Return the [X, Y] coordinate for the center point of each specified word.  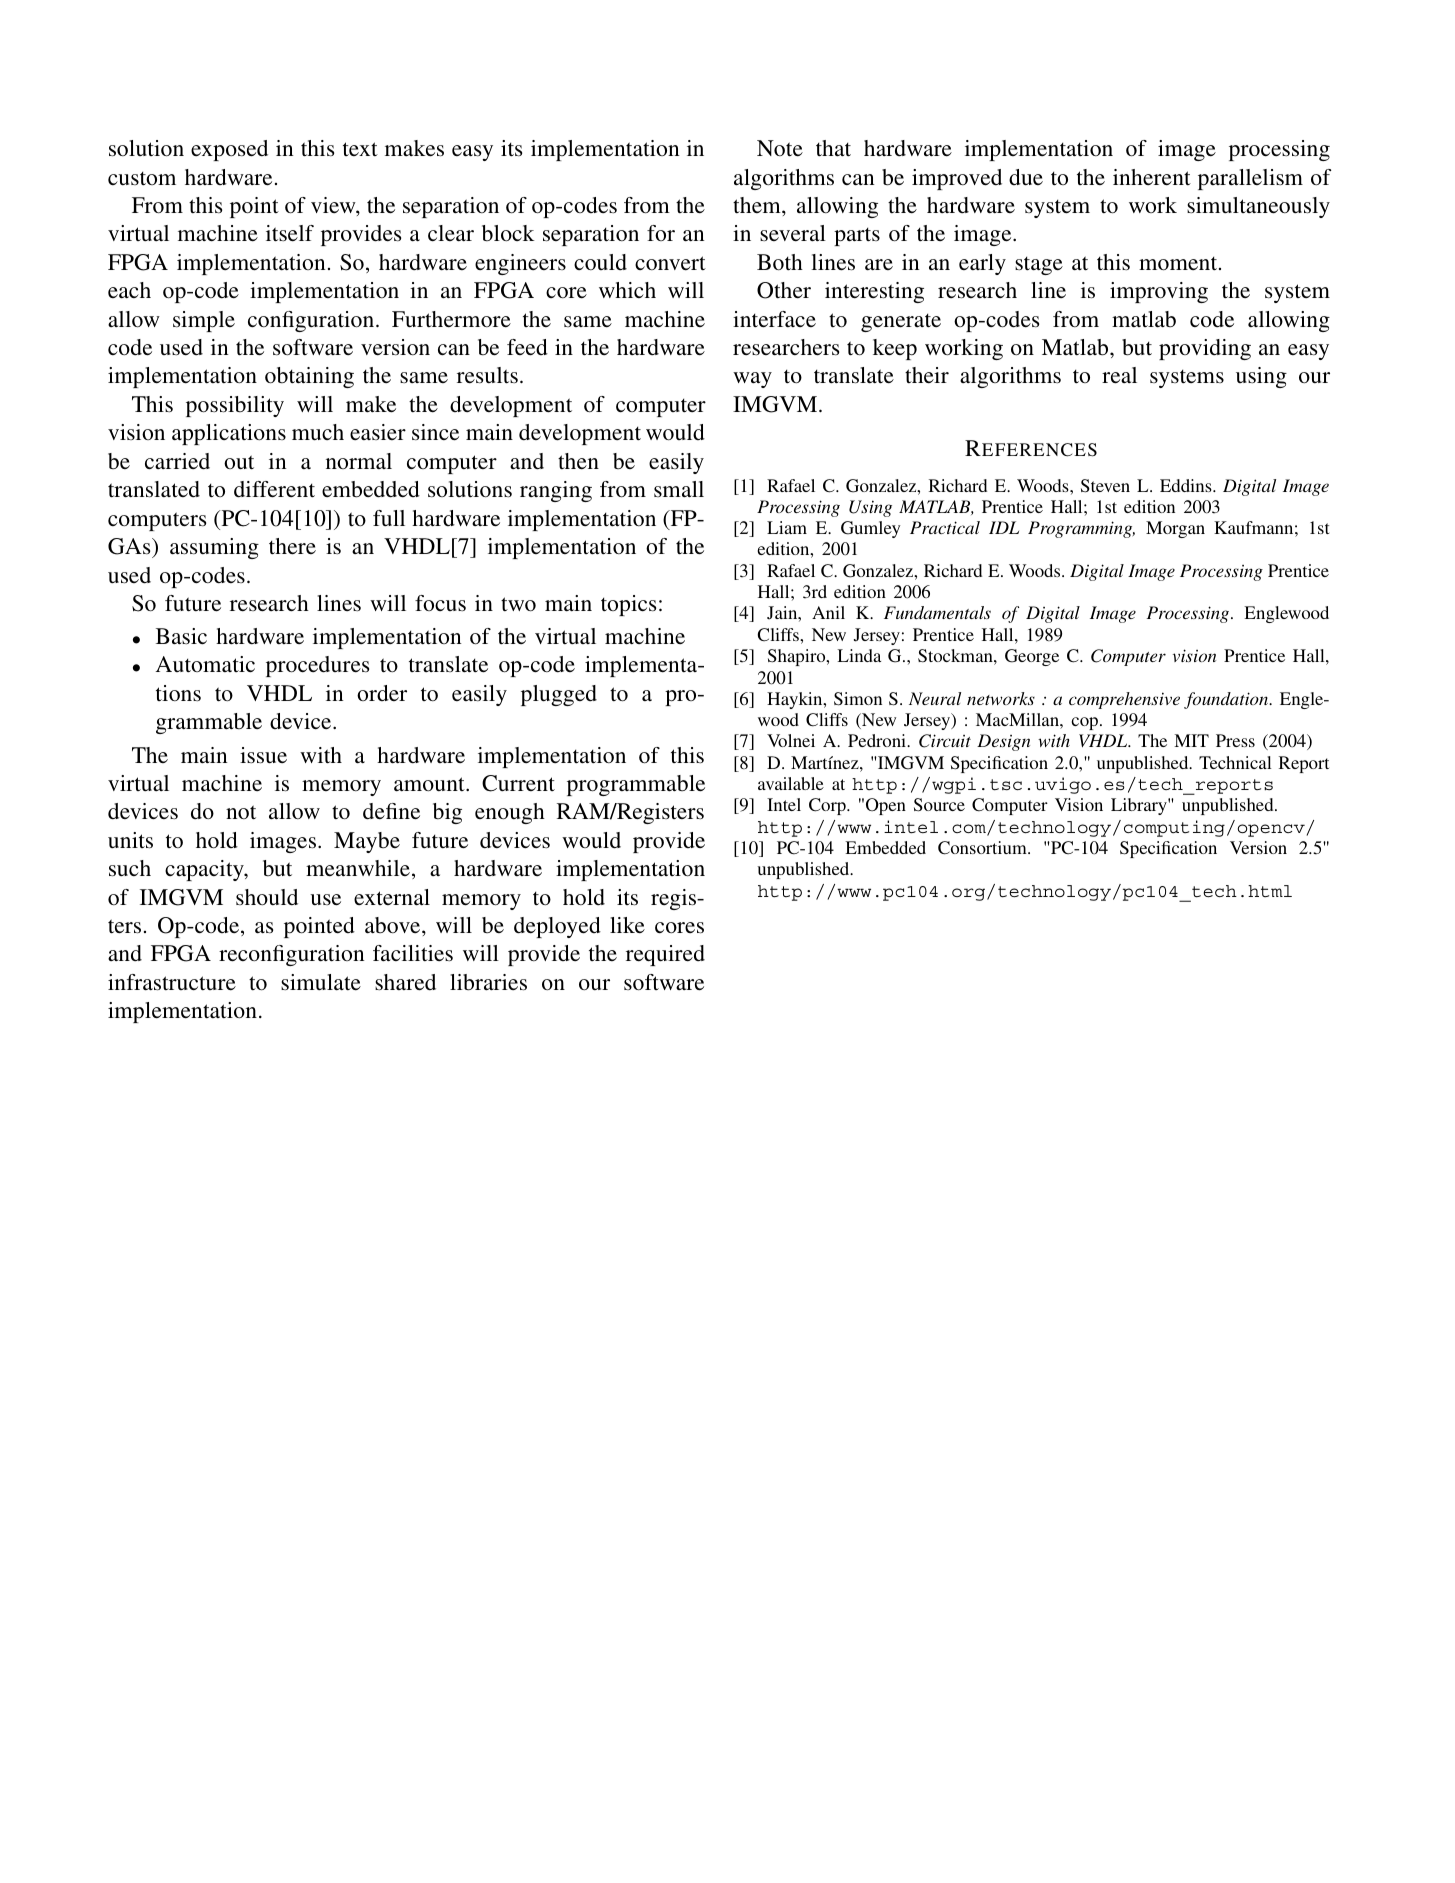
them [758, 205]
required [665, 955]
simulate [321, 982]
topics [628, 605]
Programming [1081, 529]
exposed [229, 150]
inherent [1152, 177]
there [292, 546]
